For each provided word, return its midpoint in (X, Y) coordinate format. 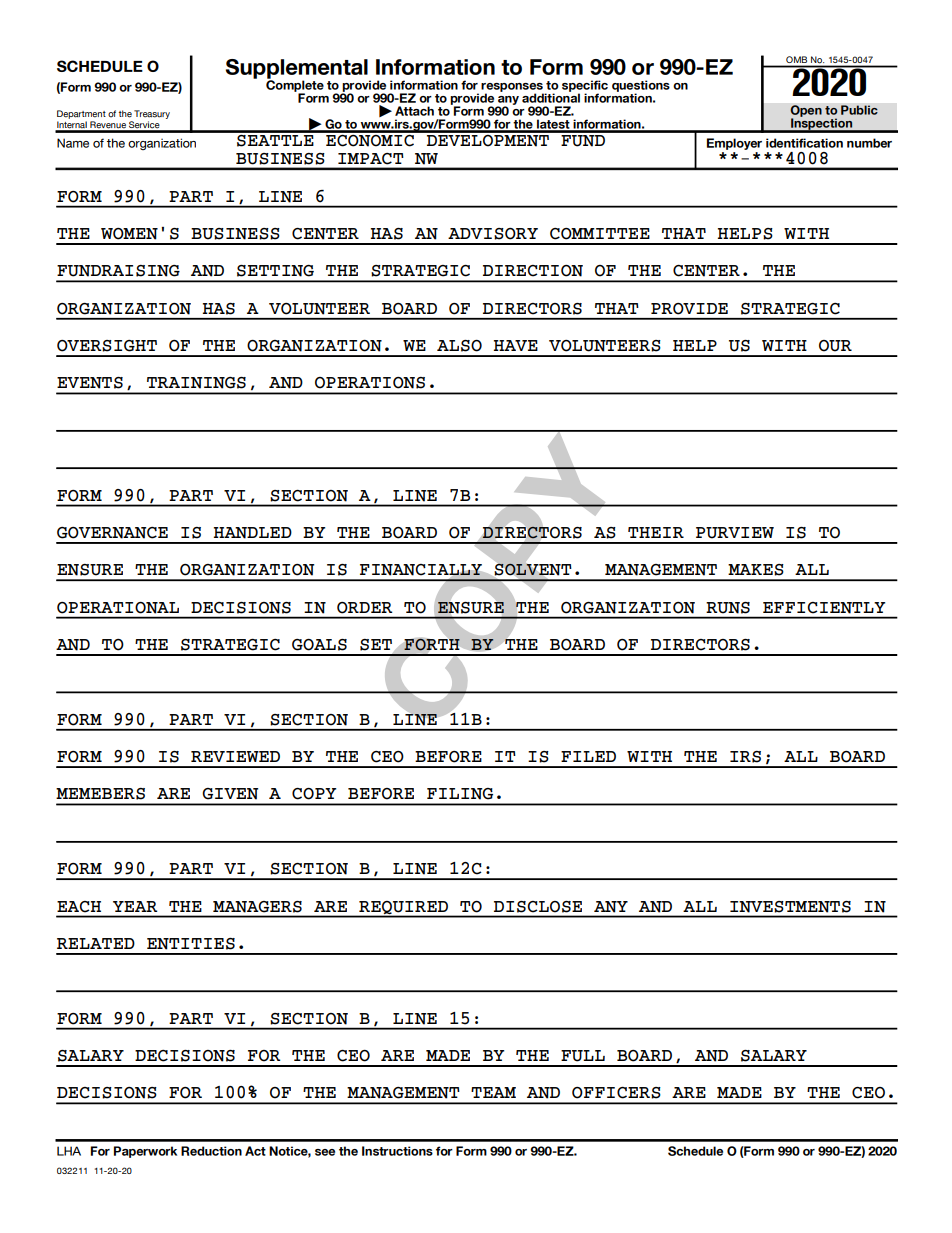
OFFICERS (616, 1093)
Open (806, 112)
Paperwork (145, 1152)
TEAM (493, 1092)
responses (512, 88)
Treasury (152, 114)
